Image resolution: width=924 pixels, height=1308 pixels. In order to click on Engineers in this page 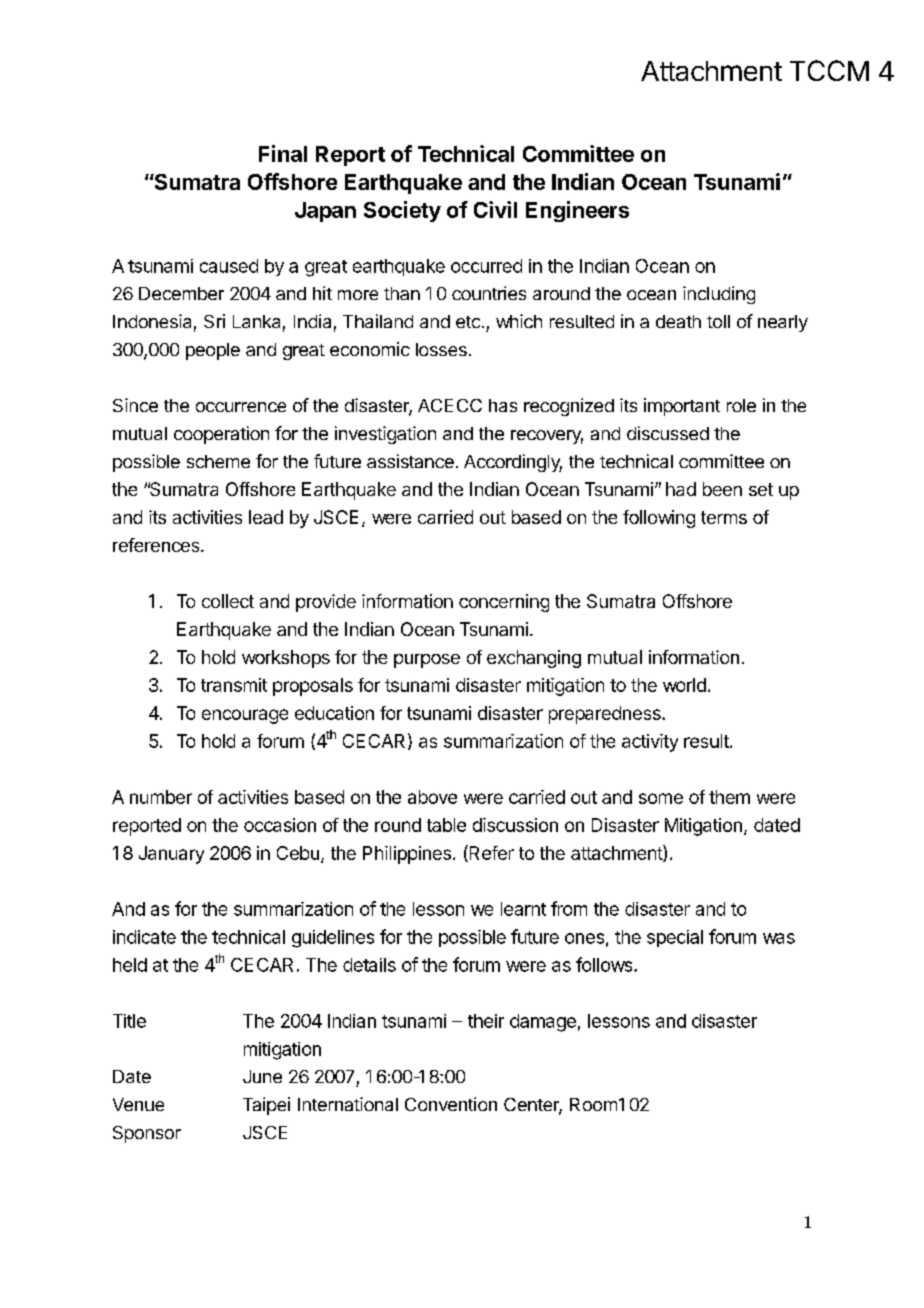, I will do `click(577, 211)`.
